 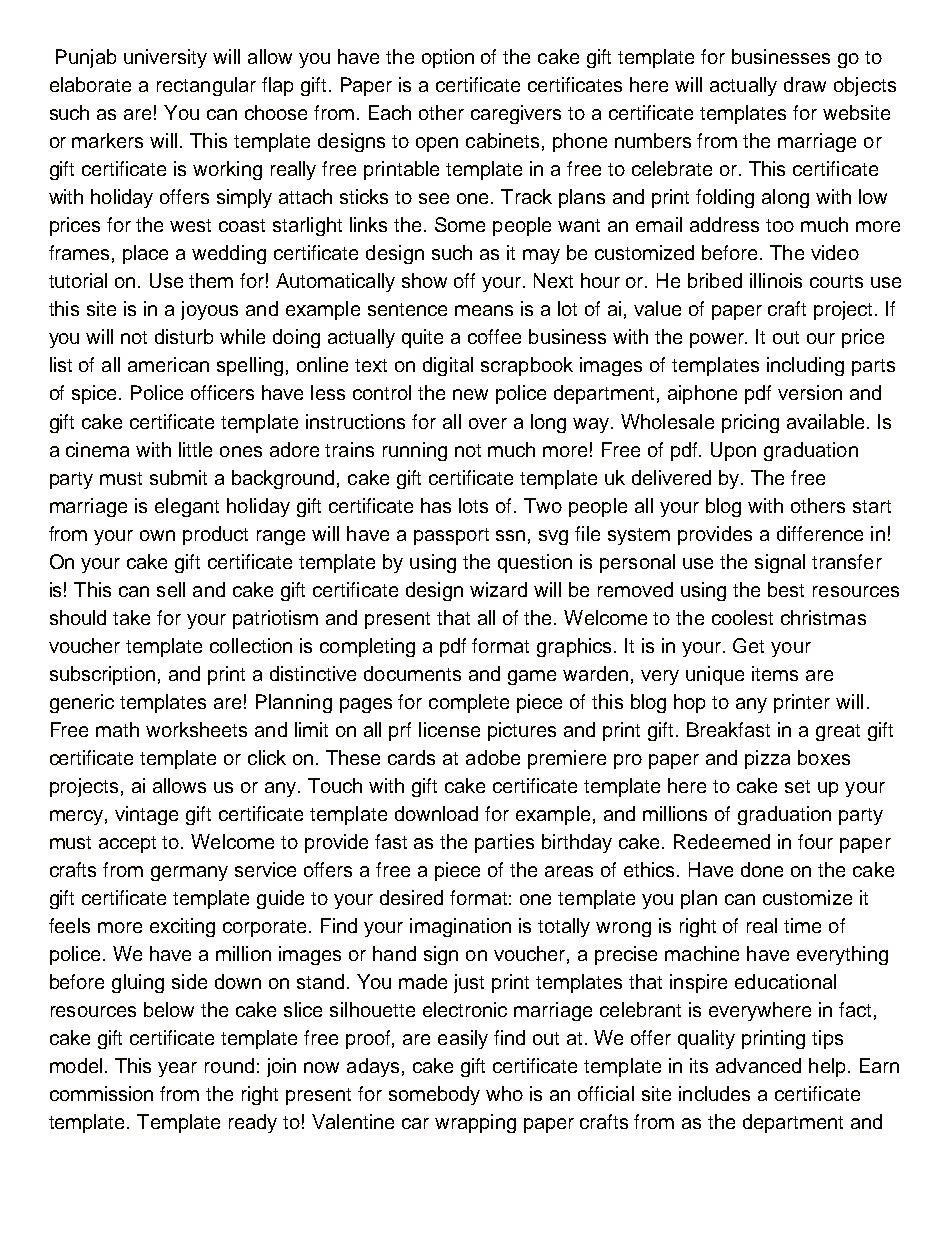 What do you see at coordinates (448, 58) in the page?
I see `option` at bounding box center [448, 58].
